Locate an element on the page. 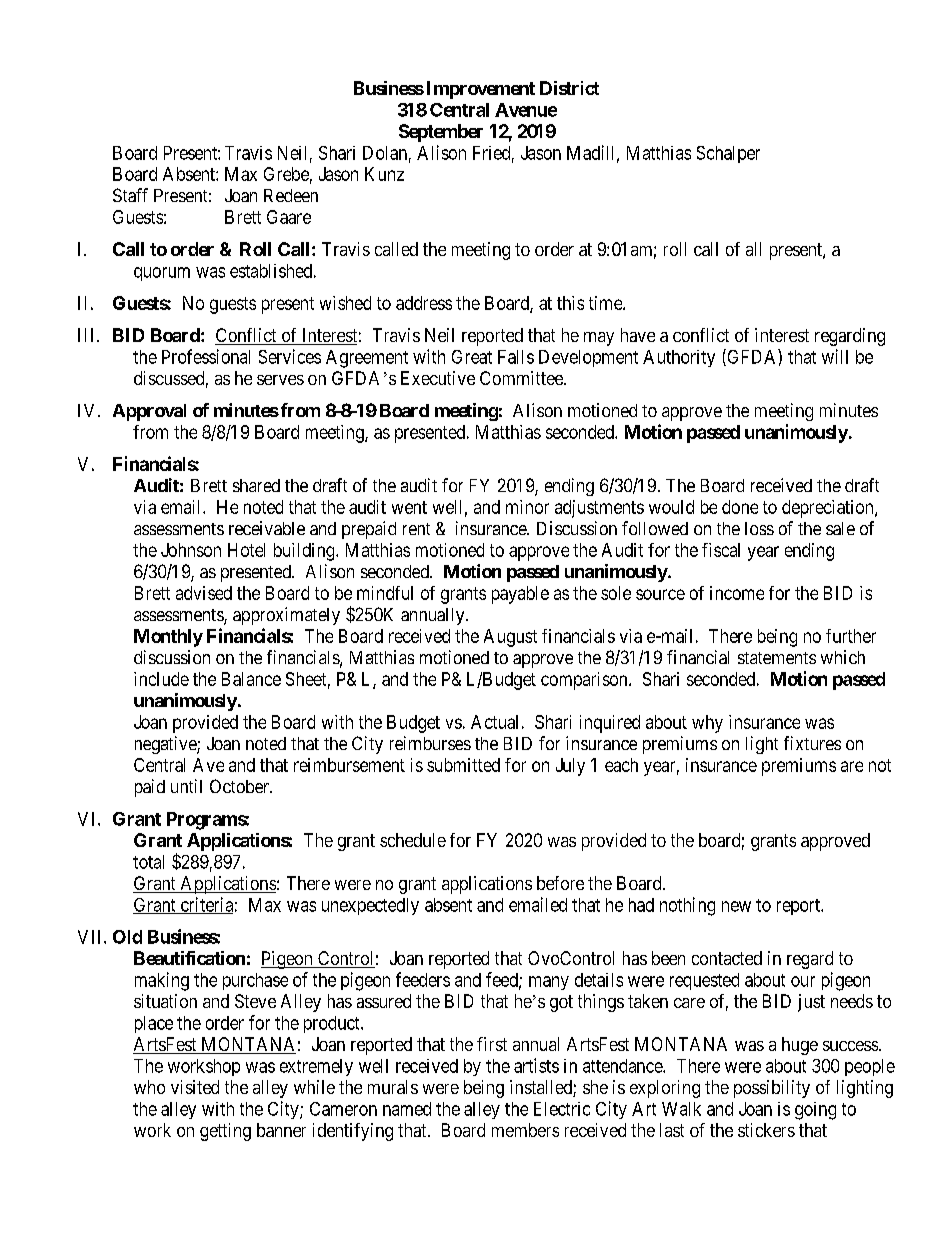 The width and height of the page is (952, 1233). advised is located at coordinates (204, 593).
